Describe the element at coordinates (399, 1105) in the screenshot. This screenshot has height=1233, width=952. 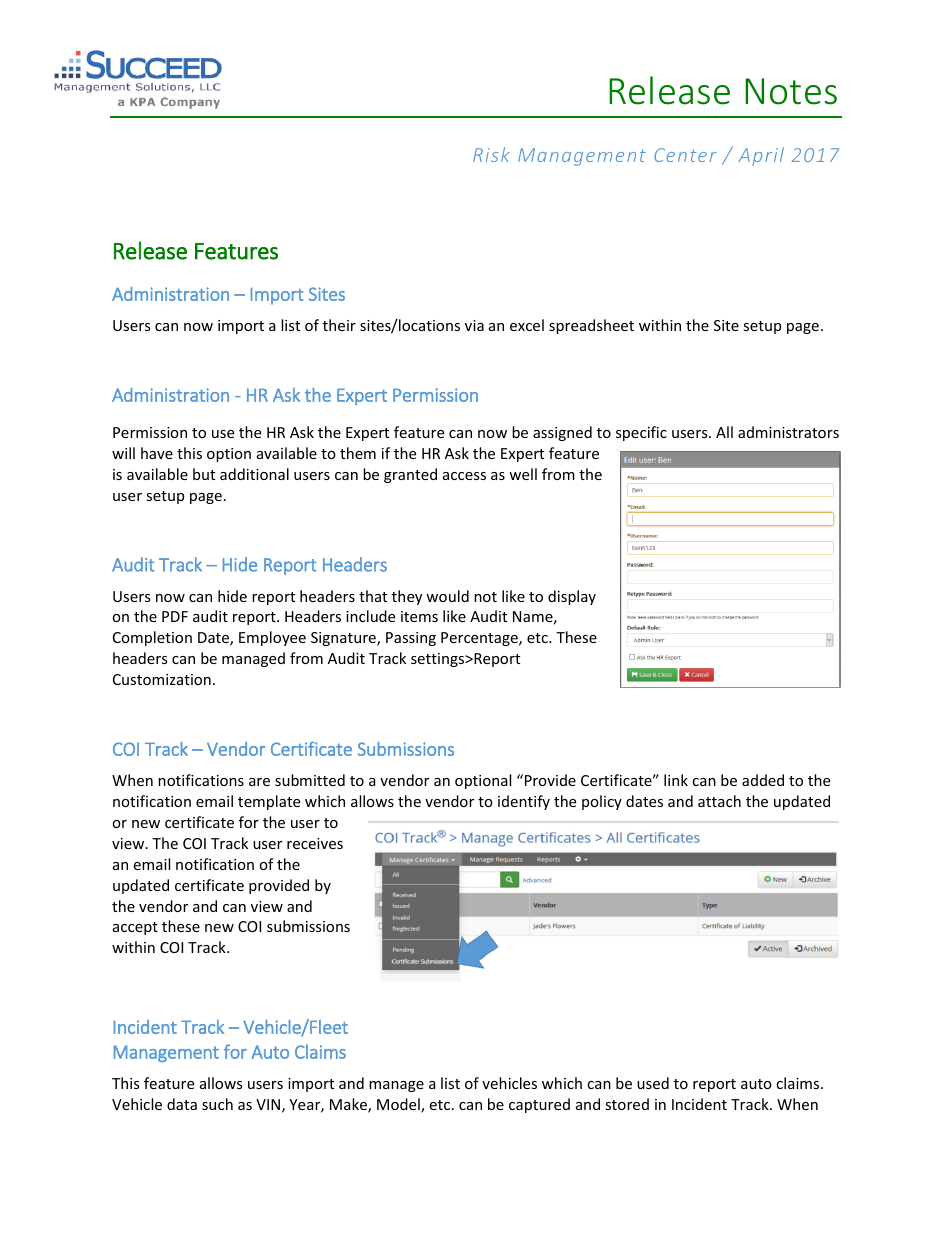
I see `Model` at that location.
